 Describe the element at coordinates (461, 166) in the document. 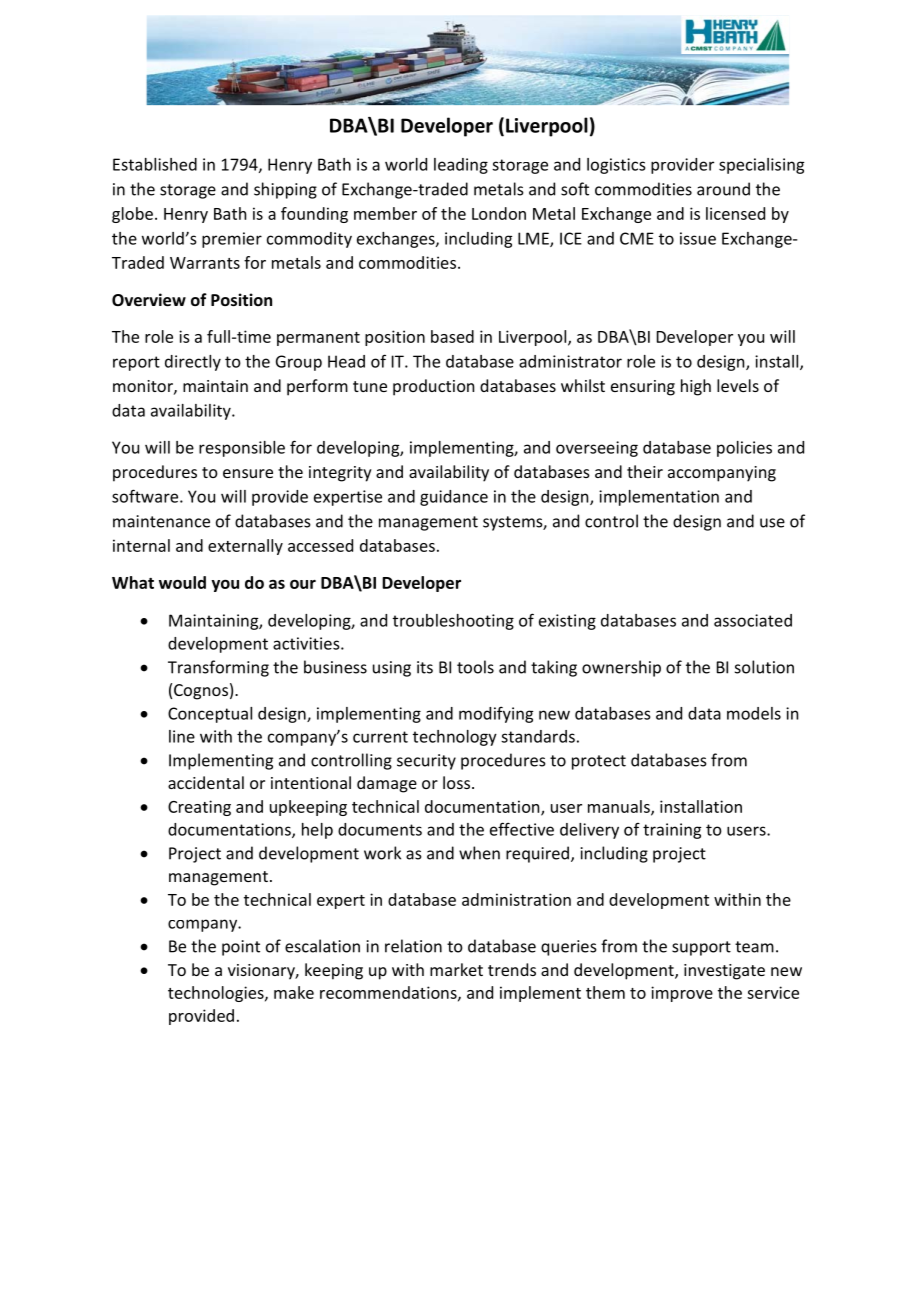

I see `leading` at that location.
